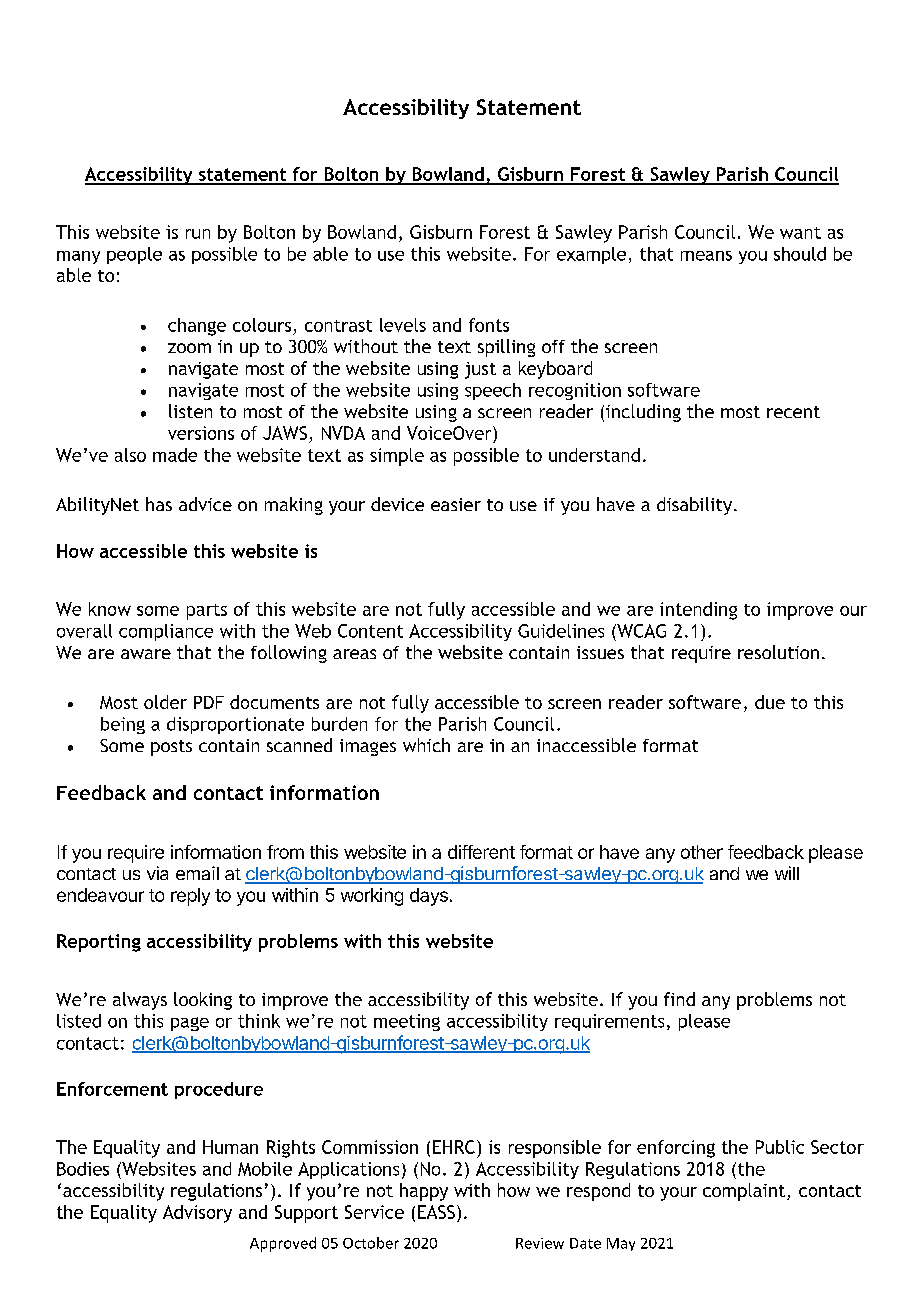 The width and height of the document is (924, 1308). What do you see at coordinates (190, 897) in the document?
I see `reply` at bounding box center [190, 897].
